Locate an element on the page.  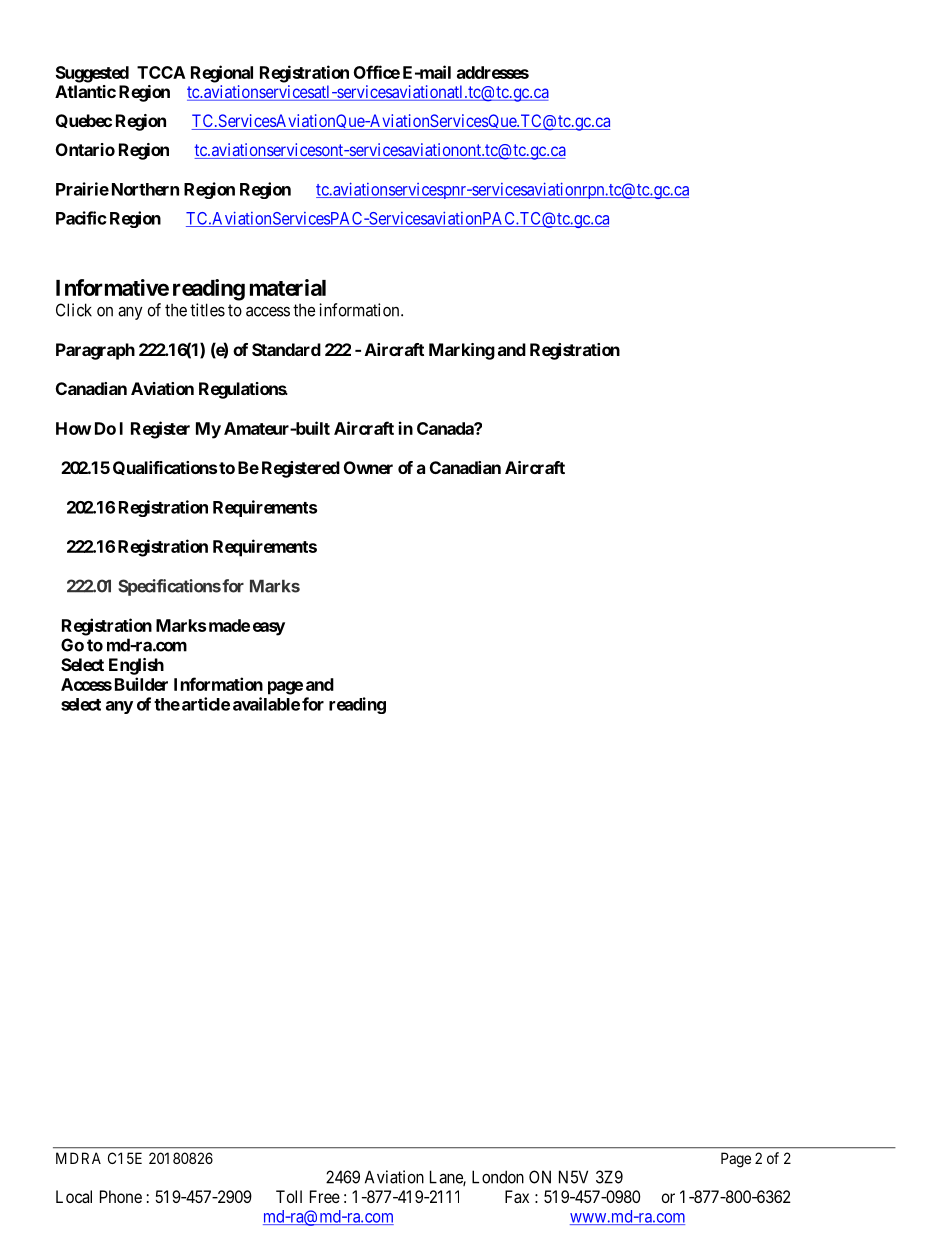
Fax is located at coordinates (517, 1196).
